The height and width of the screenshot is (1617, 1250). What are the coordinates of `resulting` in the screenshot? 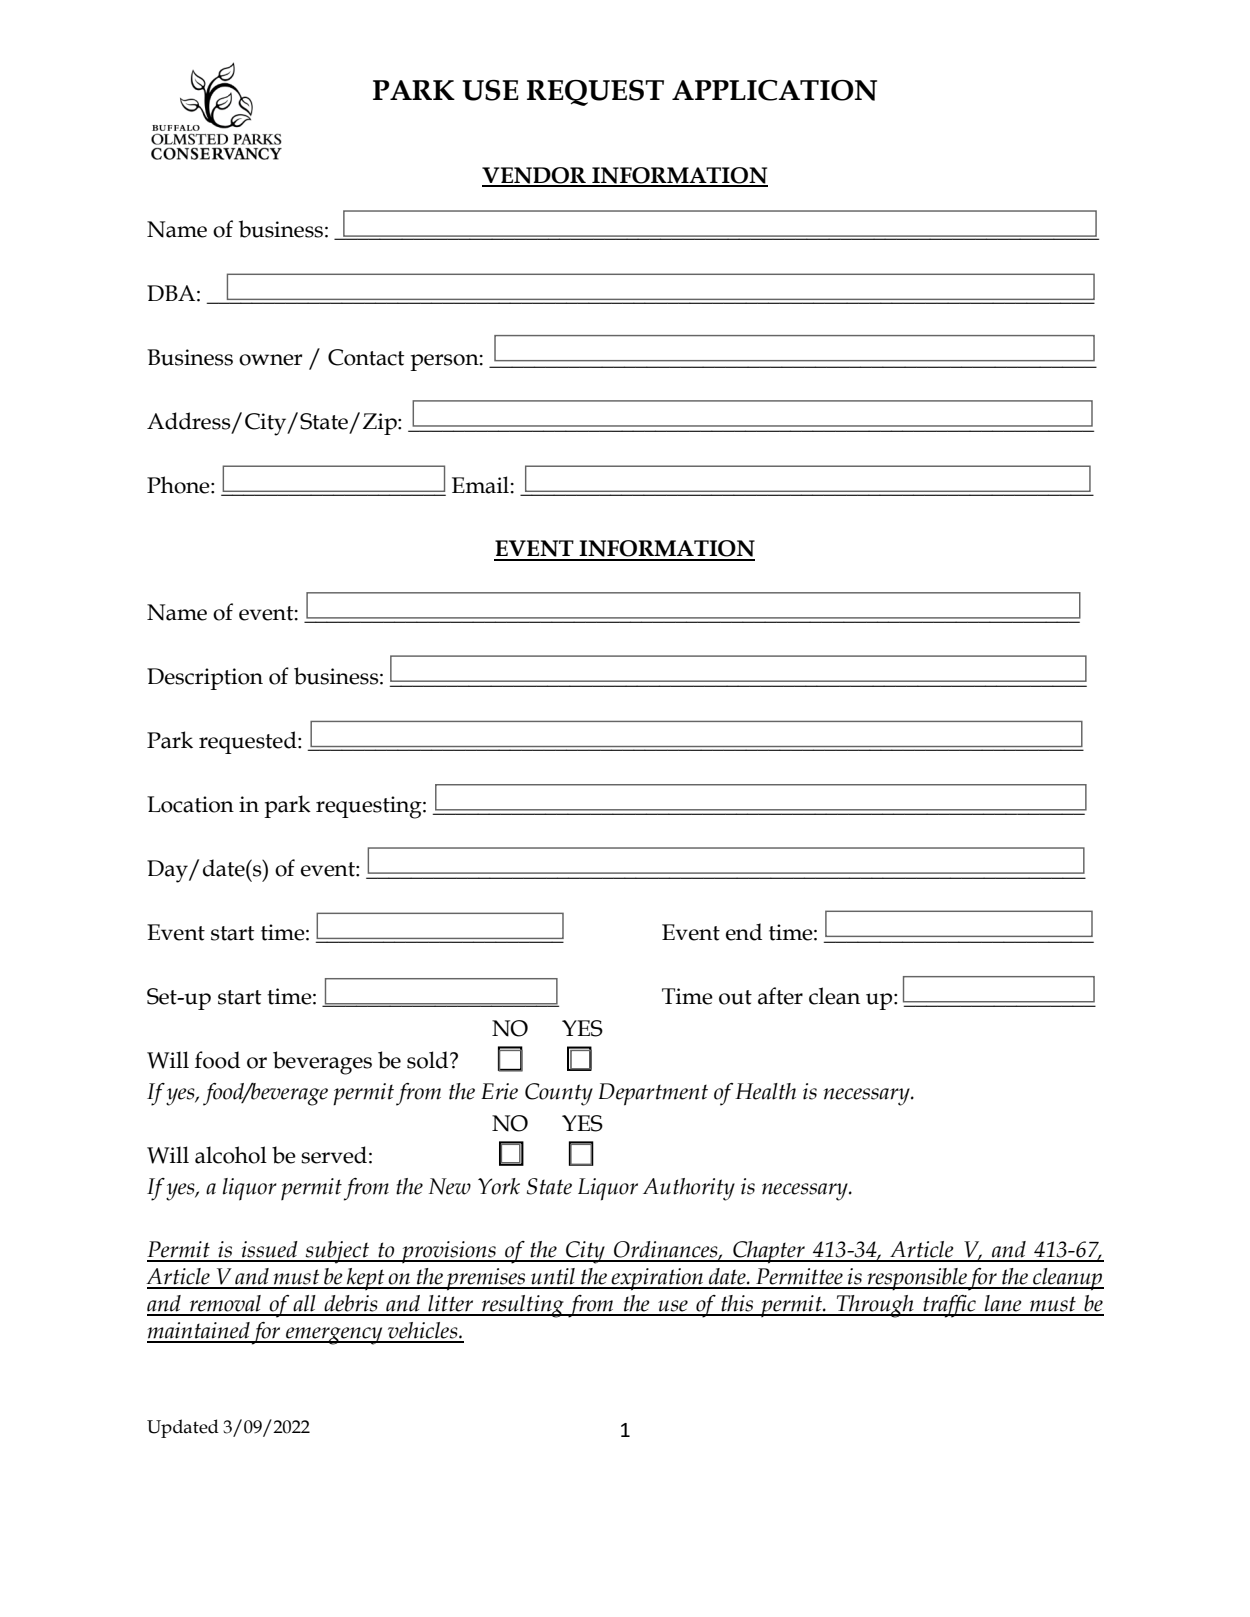 It's located at (522, 1306).
